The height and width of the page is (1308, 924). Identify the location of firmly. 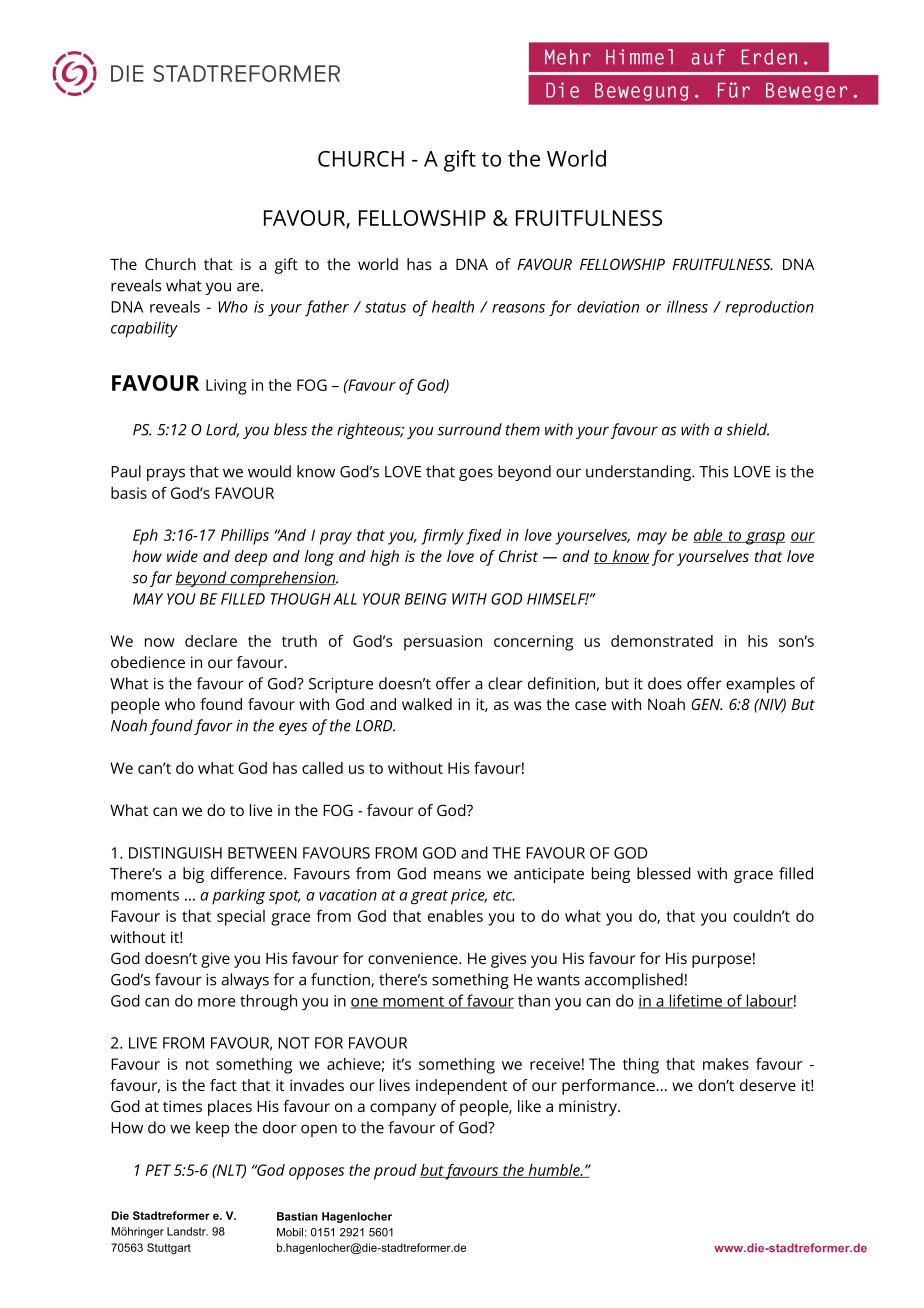
(442, 537).
